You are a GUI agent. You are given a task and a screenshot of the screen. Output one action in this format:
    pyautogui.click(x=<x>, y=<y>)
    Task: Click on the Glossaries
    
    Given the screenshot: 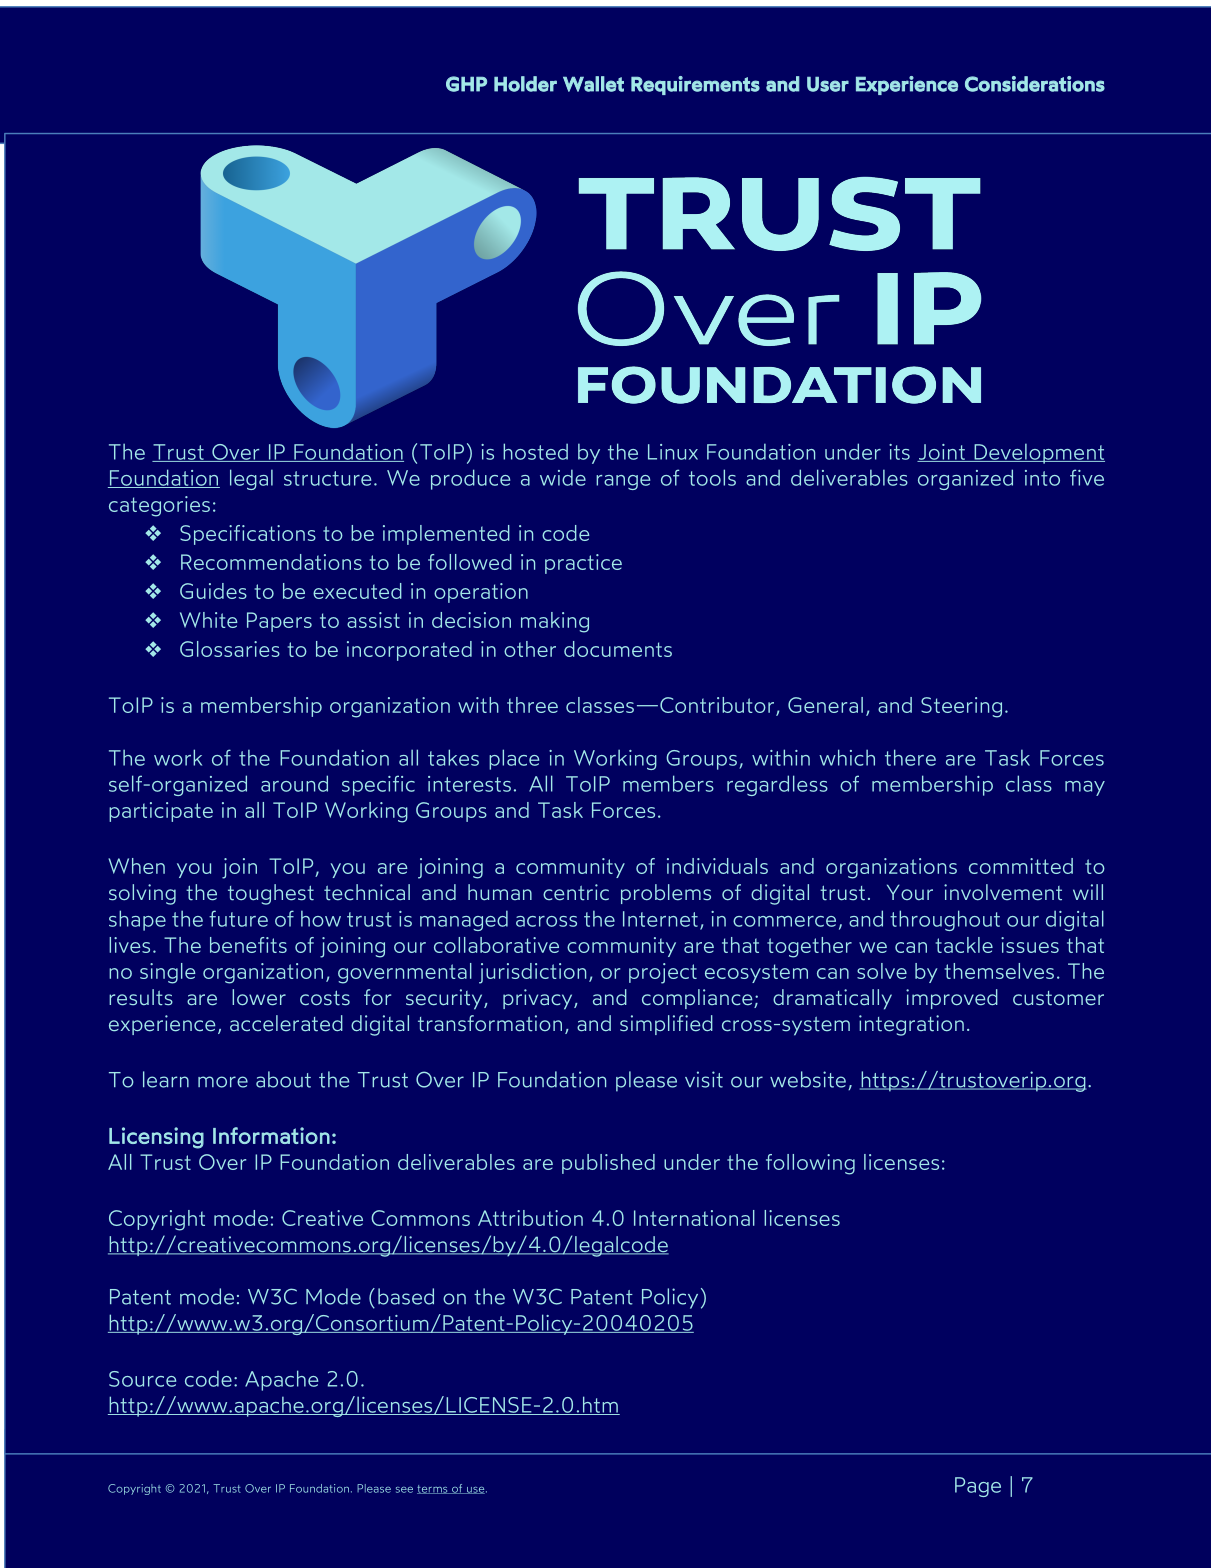 What is the action you would take?
    pyautogui.click(x=230, y=649)
